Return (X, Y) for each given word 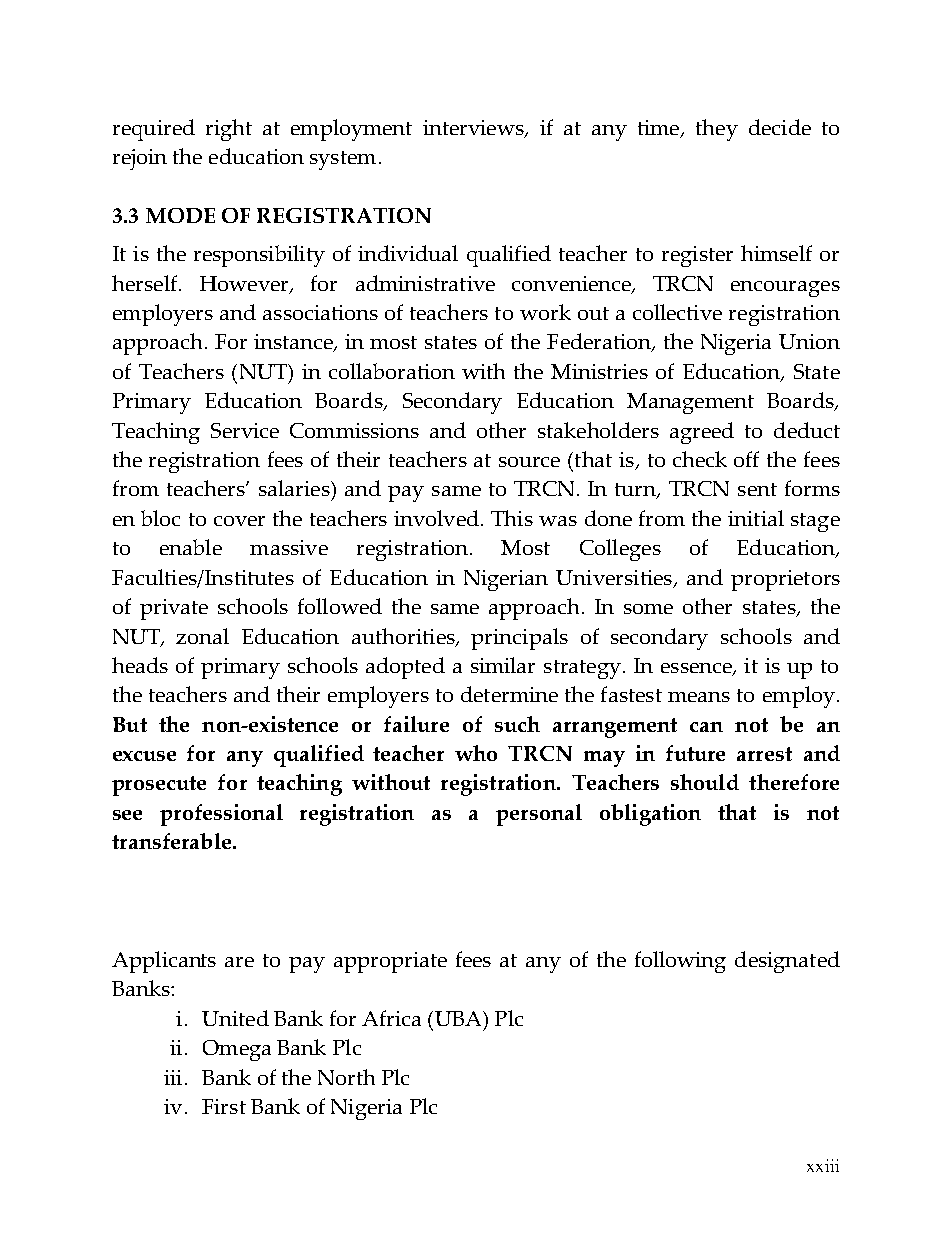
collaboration (392, 371)
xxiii (823, 1165)
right (229, 130)
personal (539, 815)
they (717, 130)
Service (245, 430)
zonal (202, 636)
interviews (474, 129)
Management (690, 403)
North (346, 1077)
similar (503, 665)
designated (787, 962)
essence (697, 669)
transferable (173, 841)
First (224, 1106)
